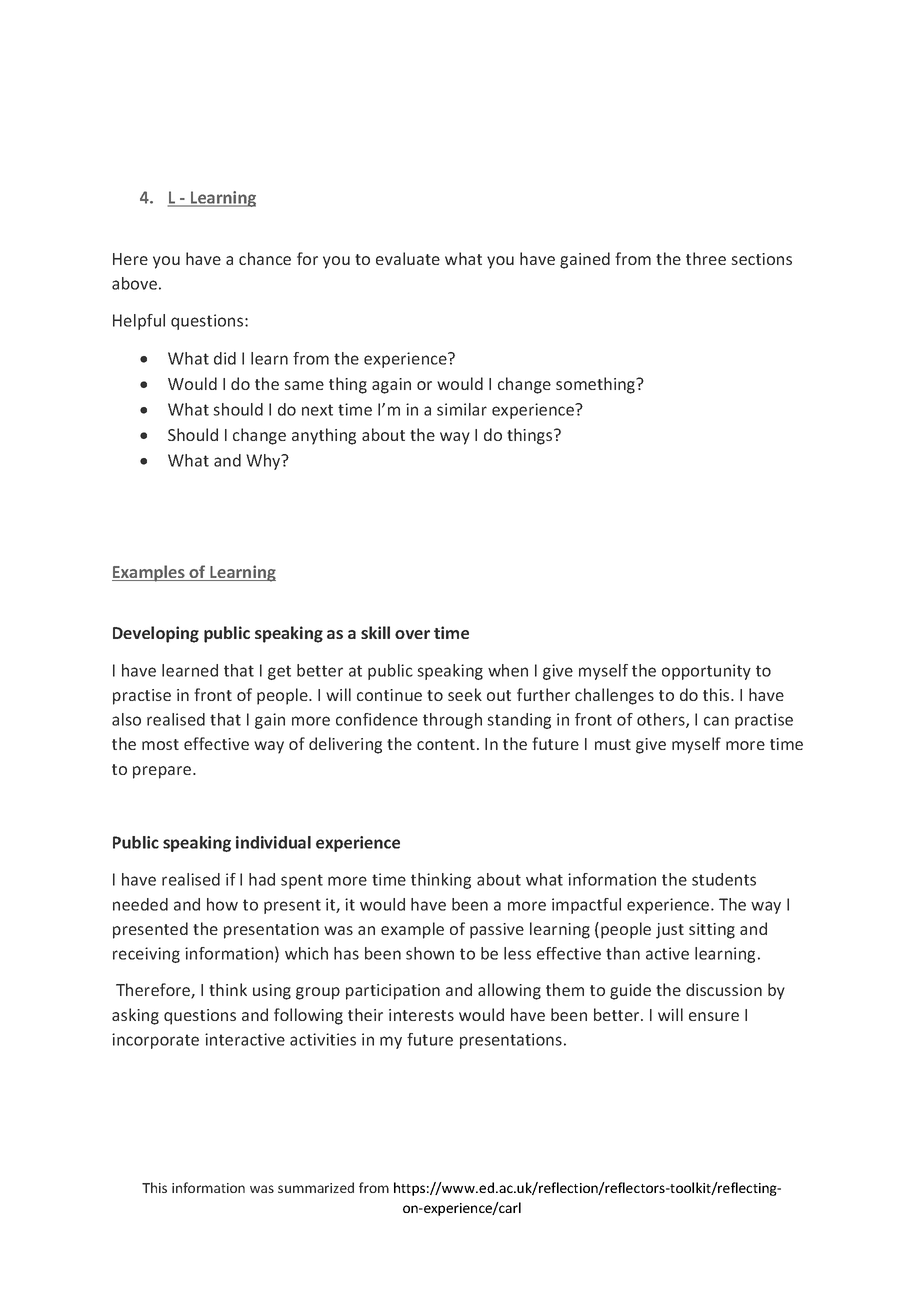 Image resolution: width=924 pixels, height=1308 pixels. What do you see at coordinates (452, 721) in the screenshot?
I see `through` at bounding box center [452, 721].
